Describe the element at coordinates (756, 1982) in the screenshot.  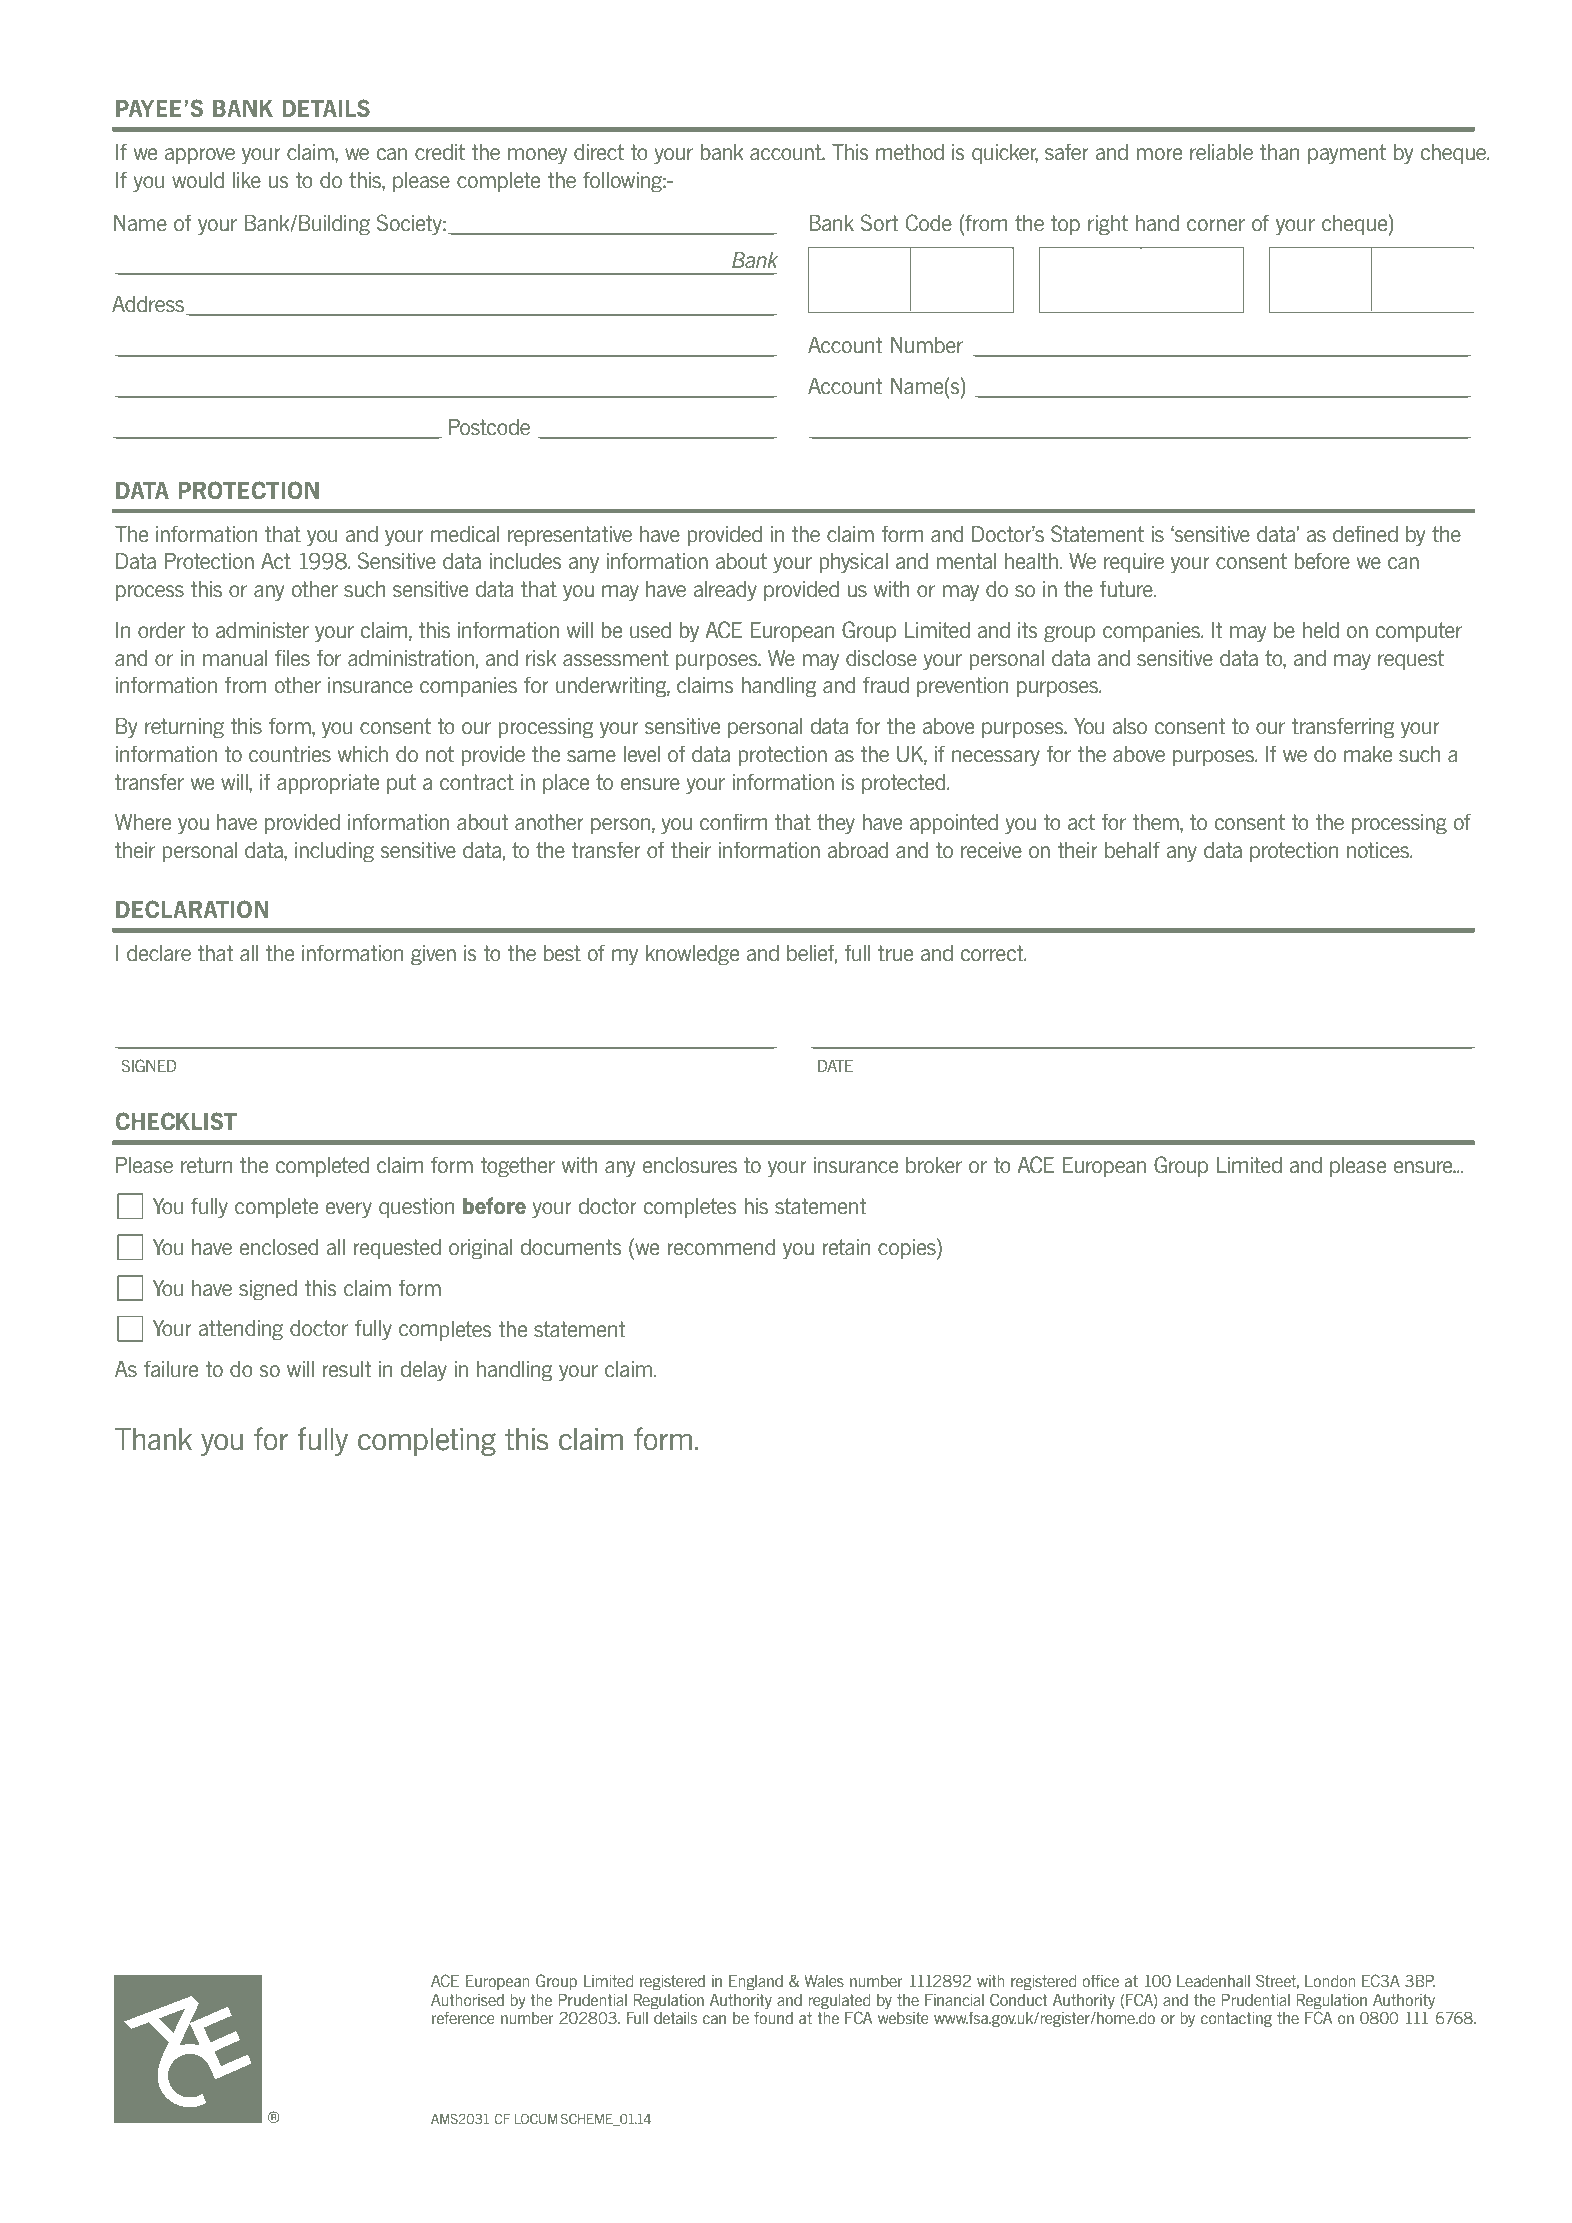
I see `England` at that location.
